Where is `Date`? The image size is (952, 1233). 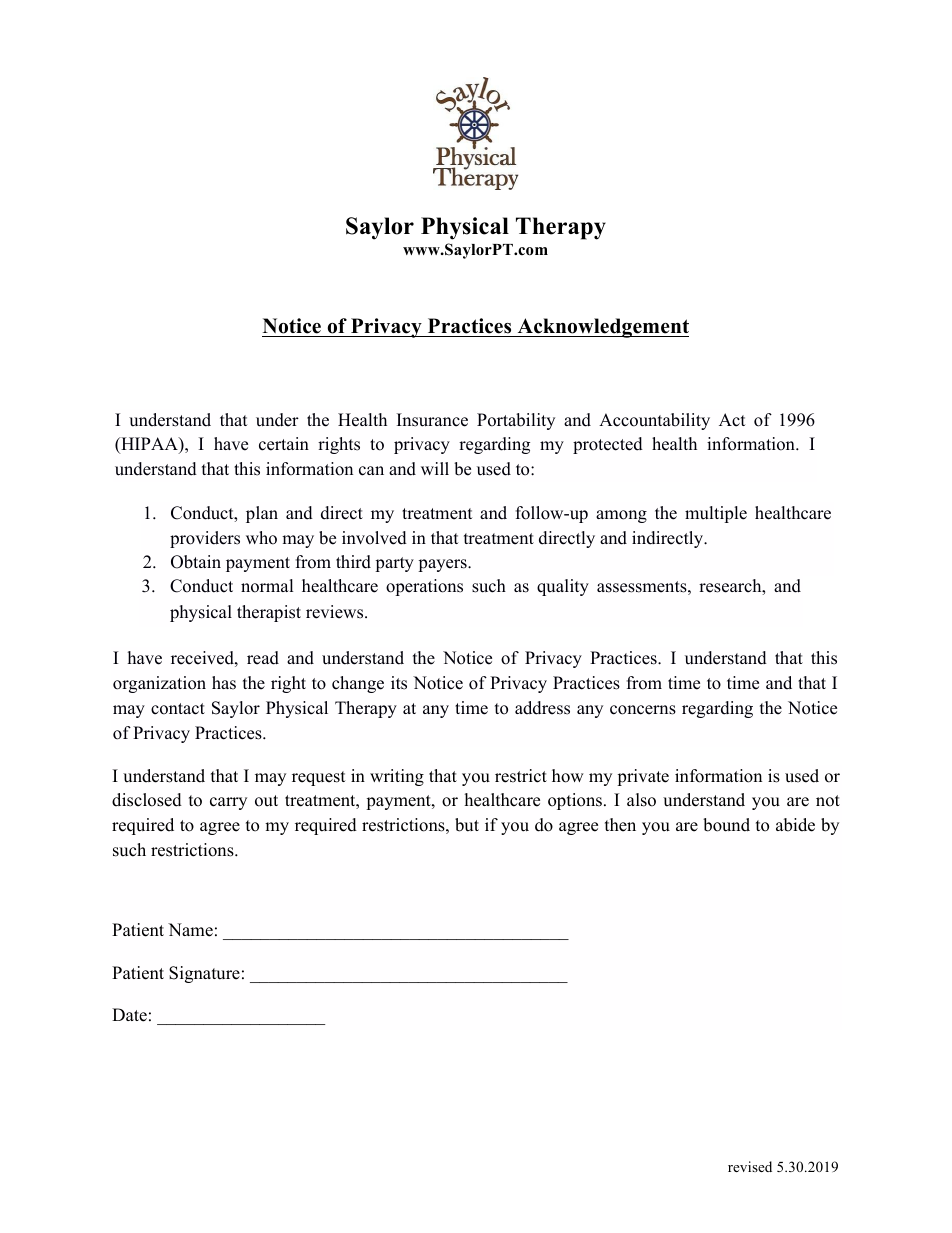 Date is located at coordinates (129, 1015).
